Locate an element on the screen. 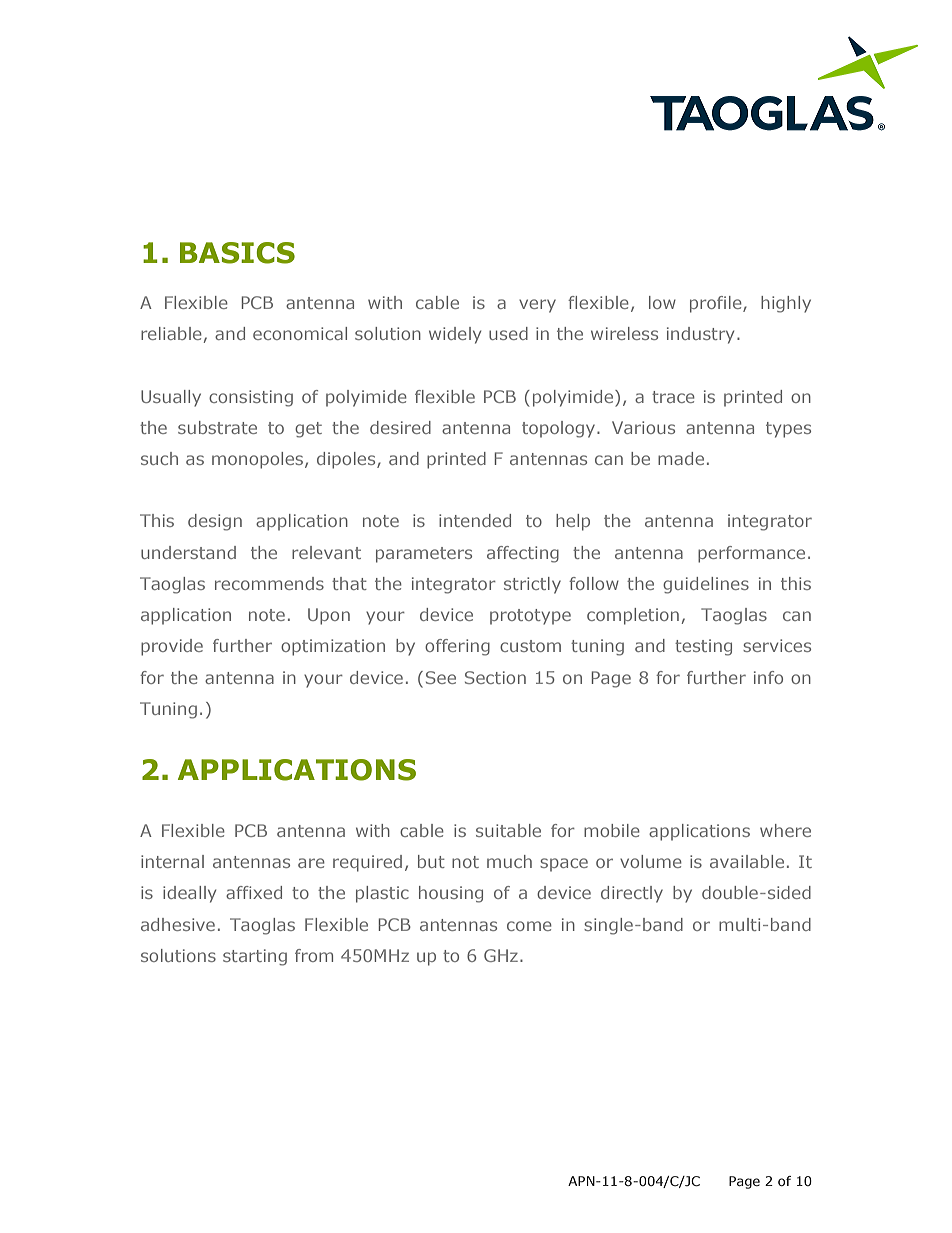 The image size is (952, 1233). desired is located at coordinates (400, 427).
